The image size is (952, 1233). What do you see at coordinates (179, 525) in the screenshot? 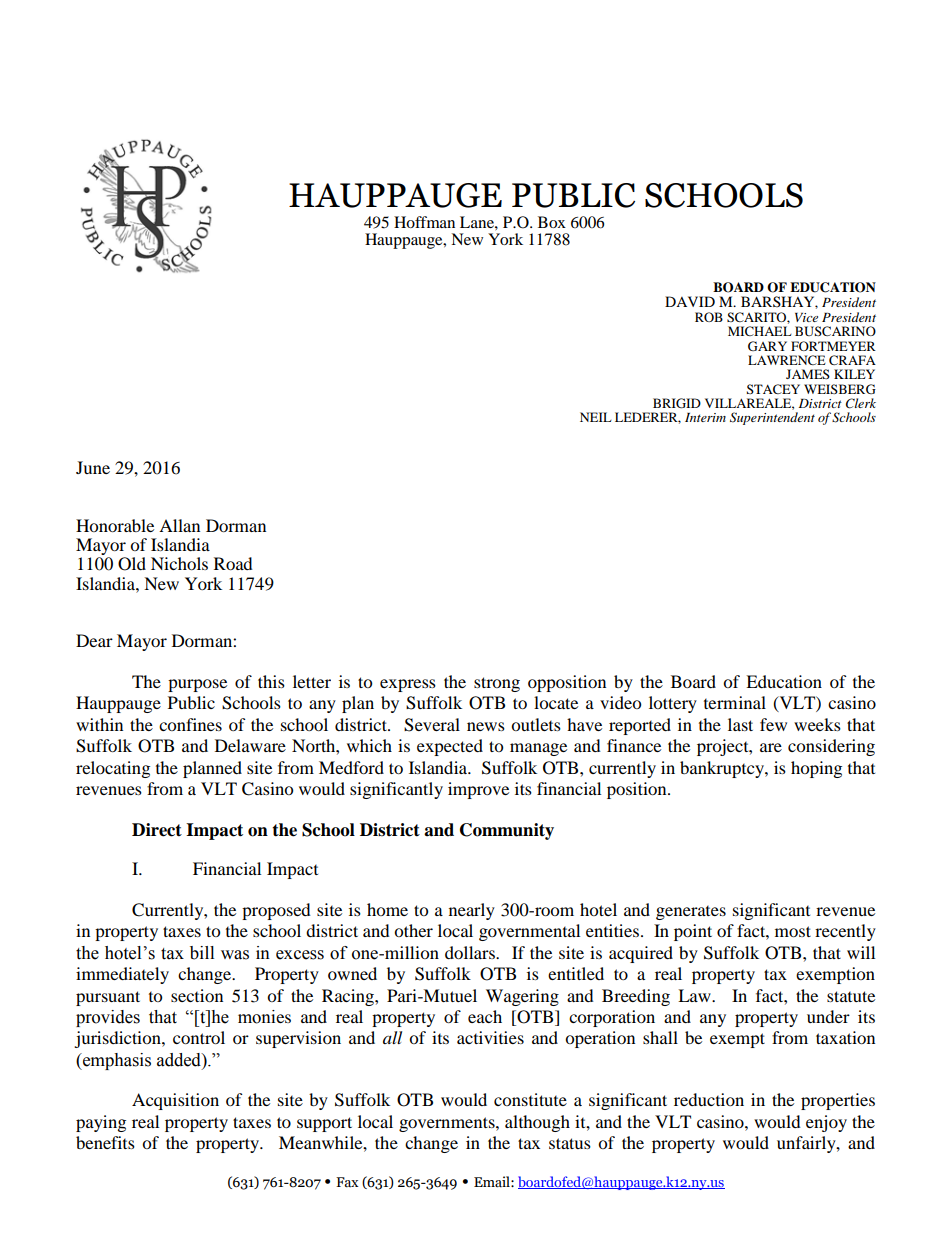
I see `Allan` at bounding box center [179, 525].
